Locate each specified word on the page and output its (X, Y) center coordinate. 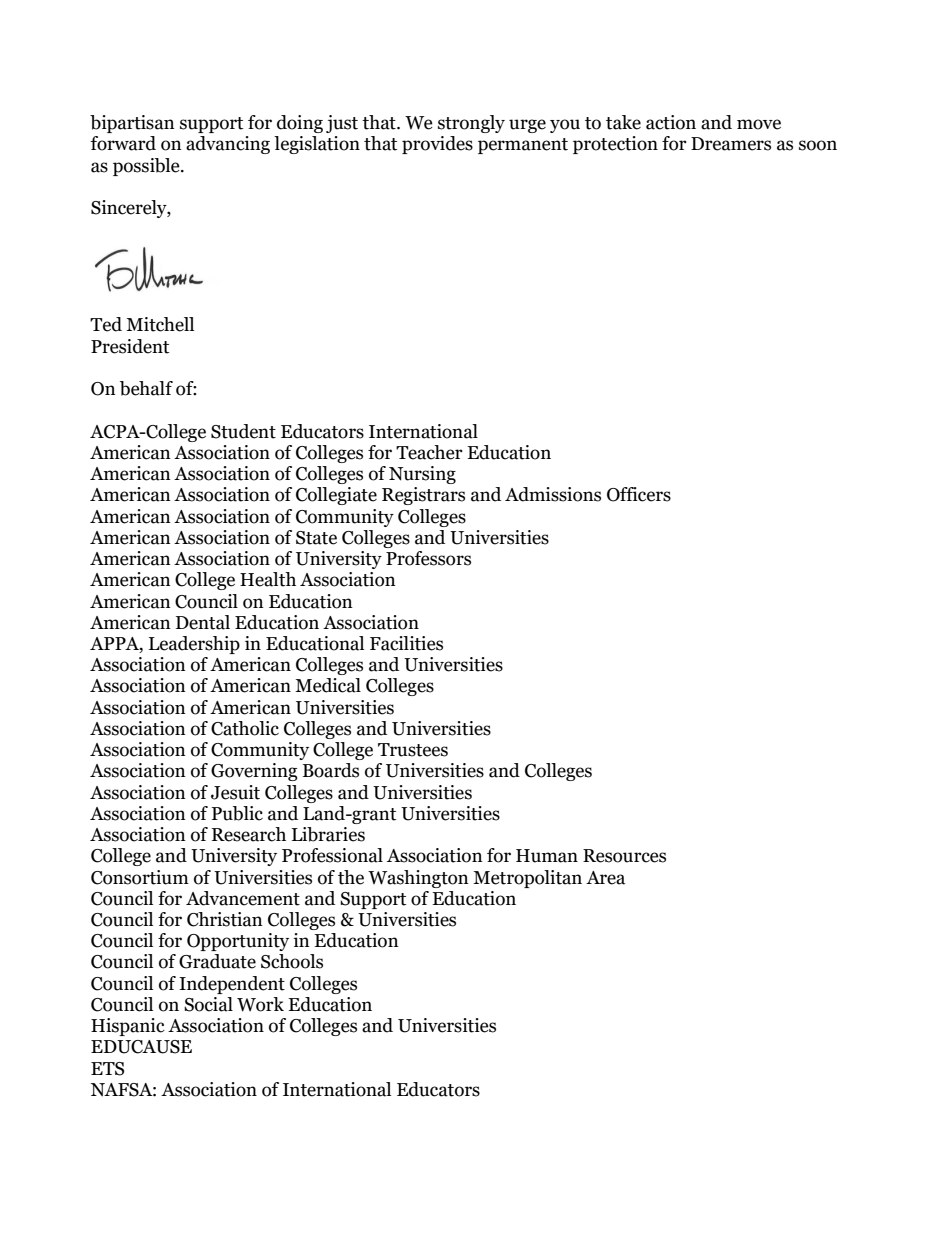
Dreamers (731, 144)
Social (208, 1004)
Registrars (423, 496)
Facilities (406, 643)
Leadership (194, 645)
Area (605, 878)
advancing (228, 145)
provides (437, 145)
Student (243, 431)
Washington (418, 879)
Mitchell (160, 324)
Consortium (140, 877)
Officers (639, 494)
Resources (624, 856)
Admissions (553, 494)
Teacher (429, 452)
